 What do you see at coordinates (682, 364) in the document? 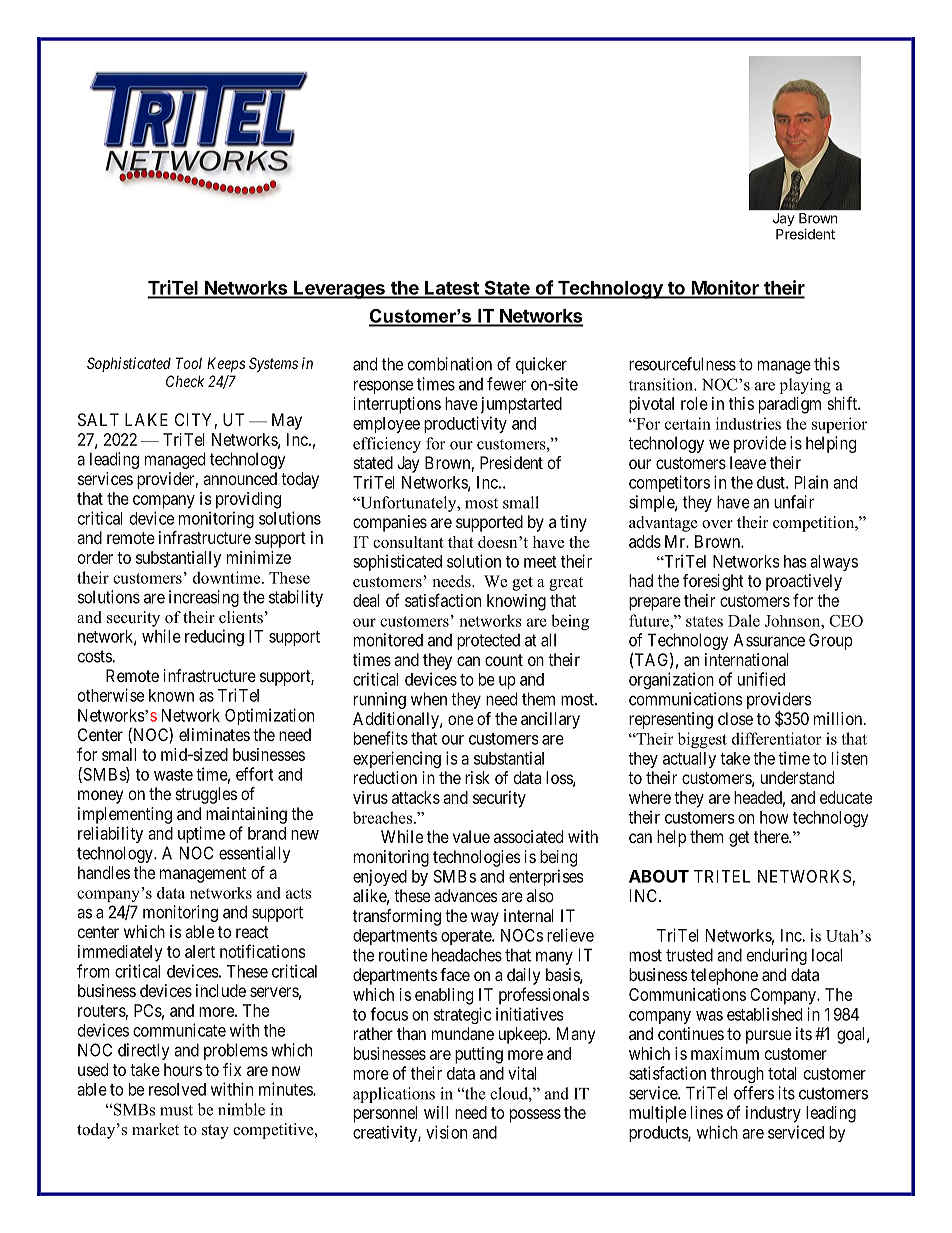
I see `resourcefulness` at bounding box center [682, 364].
